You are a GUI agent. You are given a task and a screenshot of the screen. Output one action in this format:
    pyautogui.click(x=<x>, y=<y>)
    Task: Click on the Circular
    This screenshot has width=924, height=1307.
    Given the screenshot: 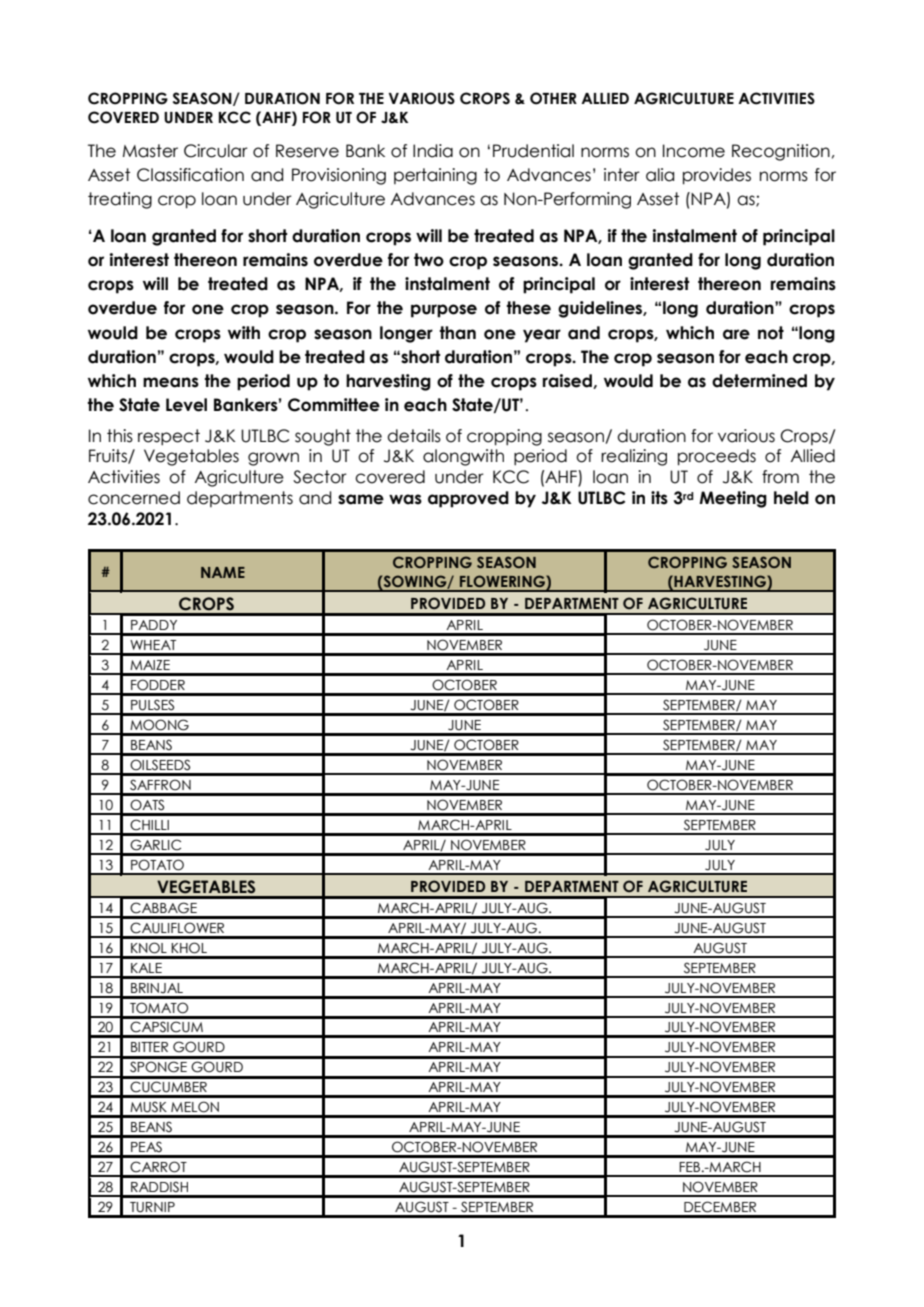 What is the action you would take?
    pyautogui.click(x=216, y=151)
